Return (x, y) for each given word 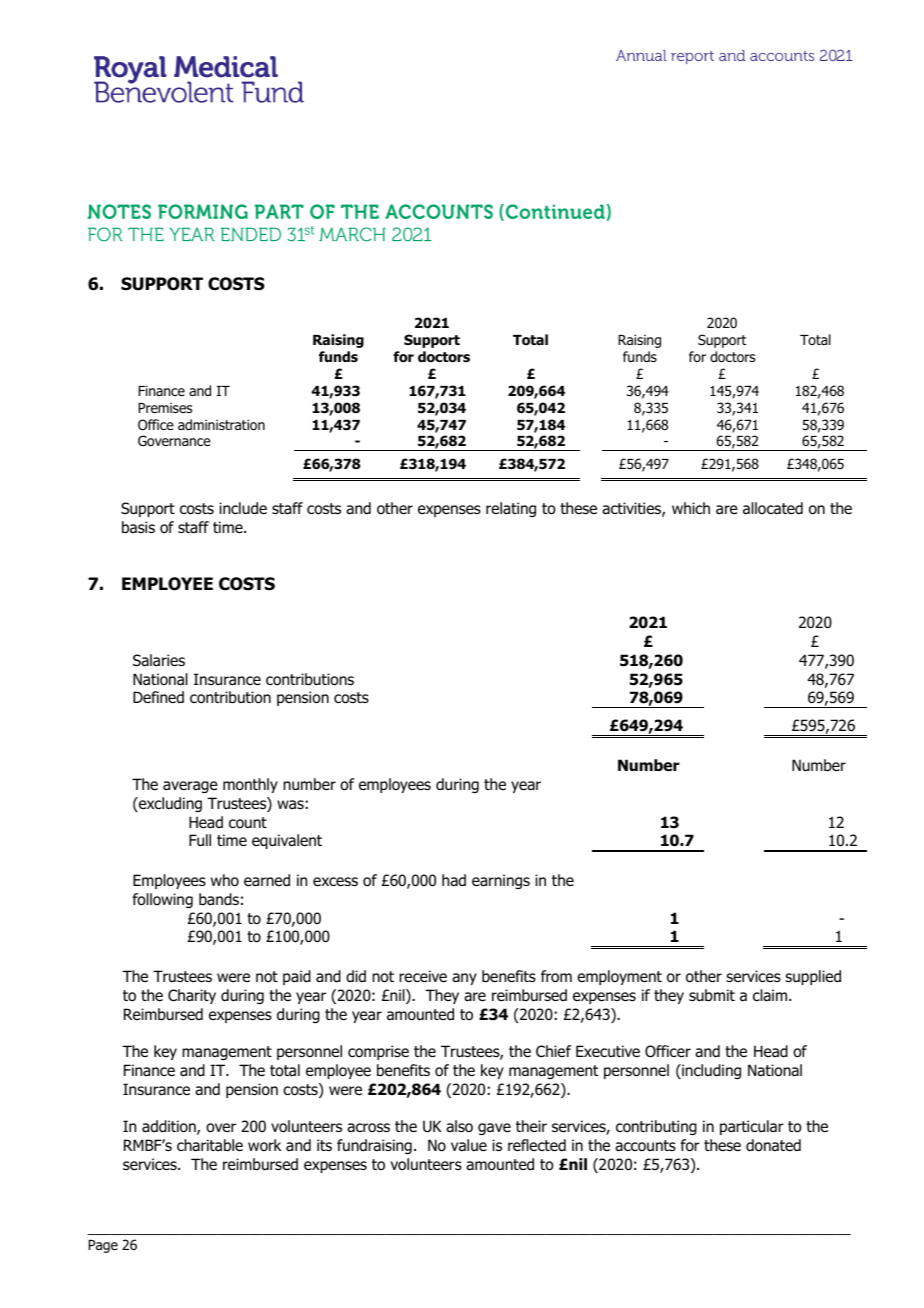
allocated (773, 508)
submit (712, 995)
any (464, 979)
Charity (192, 996)
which (691, 508)
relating (511, 509)
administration (221, 425)
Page (103, 1246)
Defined (158, 697)
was (290, 804)
